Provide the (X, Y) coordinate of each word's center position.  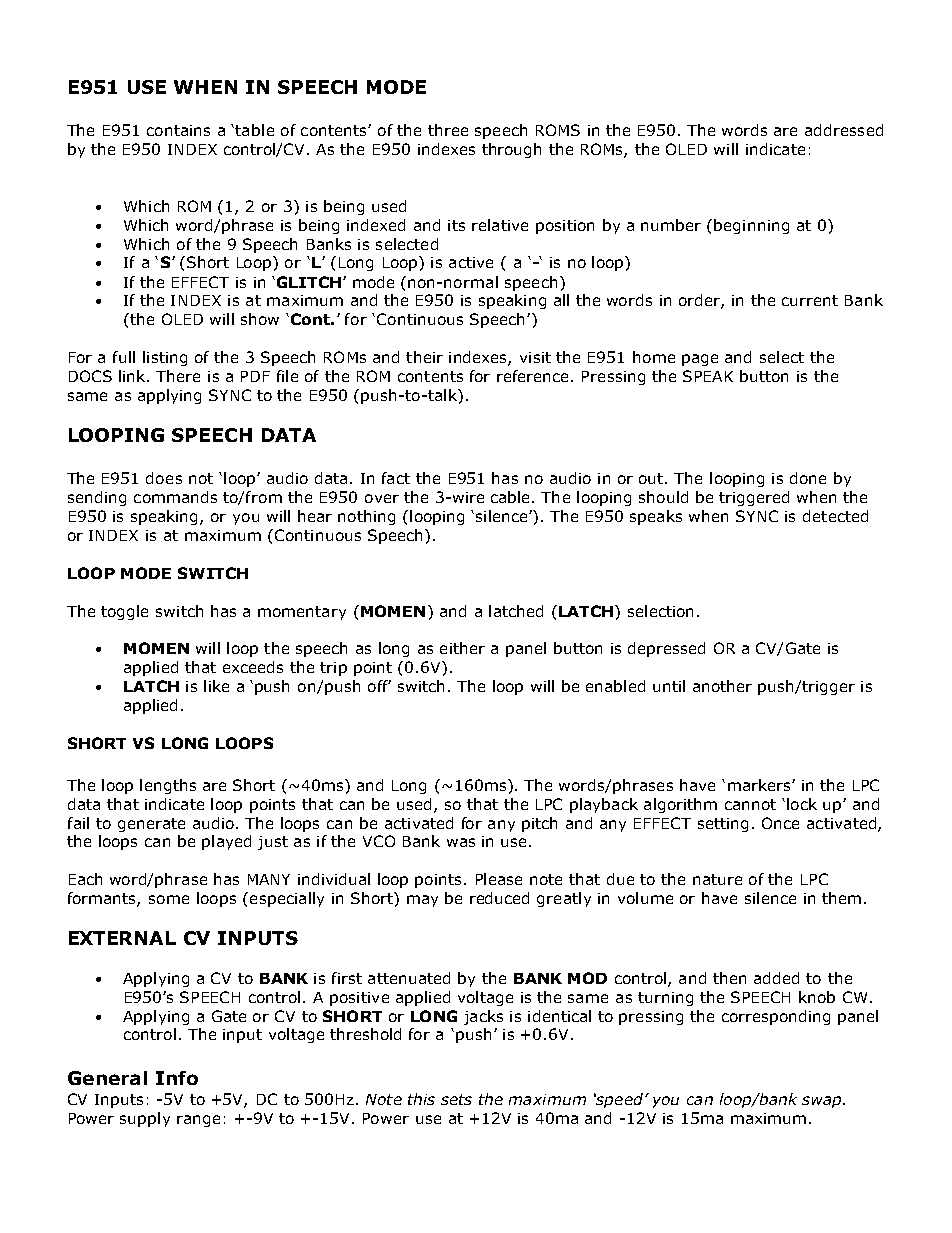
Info (177, 1078)
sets (456, 1099)
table (254, 130)
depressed (666, 649)
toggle (124, 612)
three (448, 130)
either (462, 648)
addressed (844, 130)
